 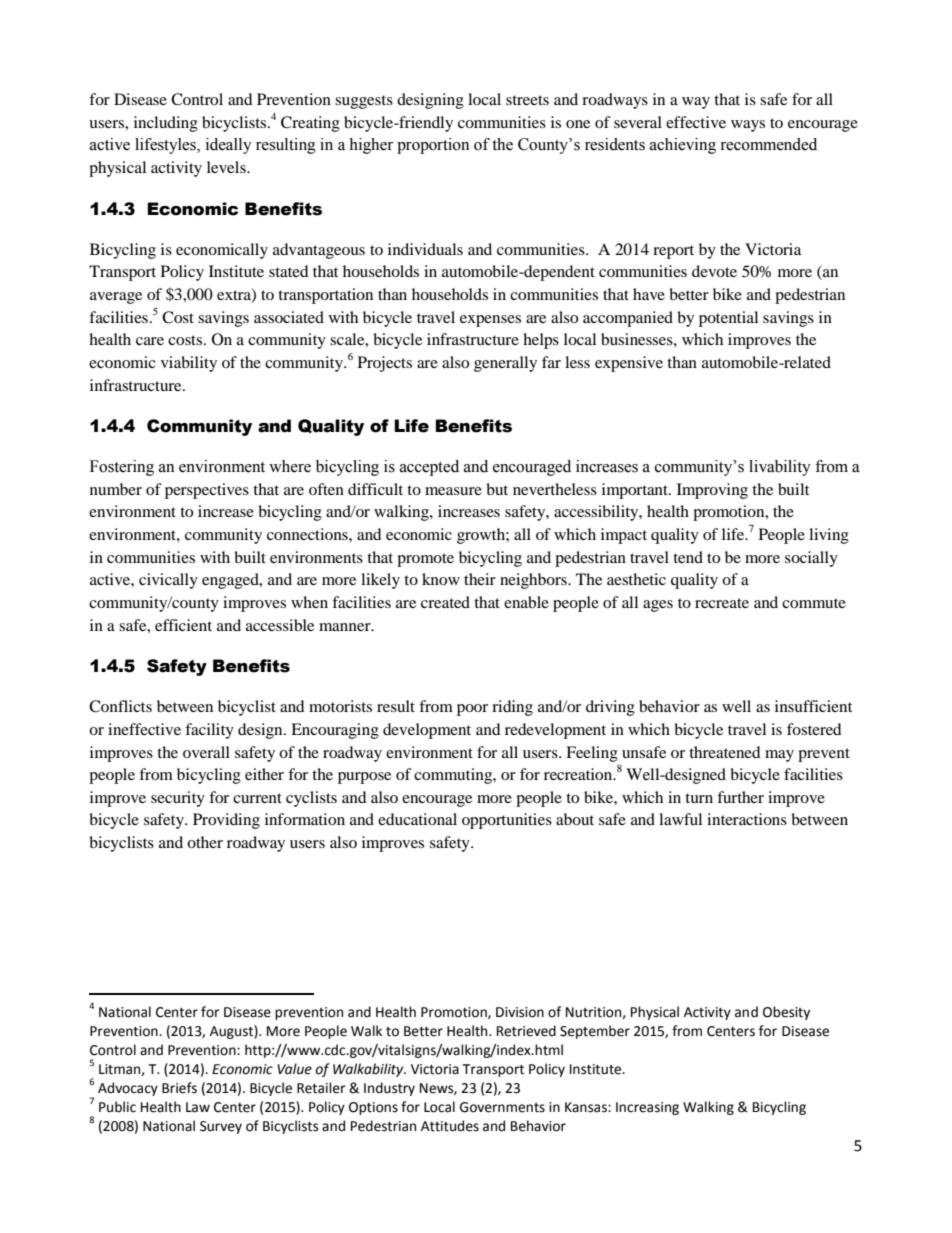 I want to click on ideally, so click(x=229, y=146).
